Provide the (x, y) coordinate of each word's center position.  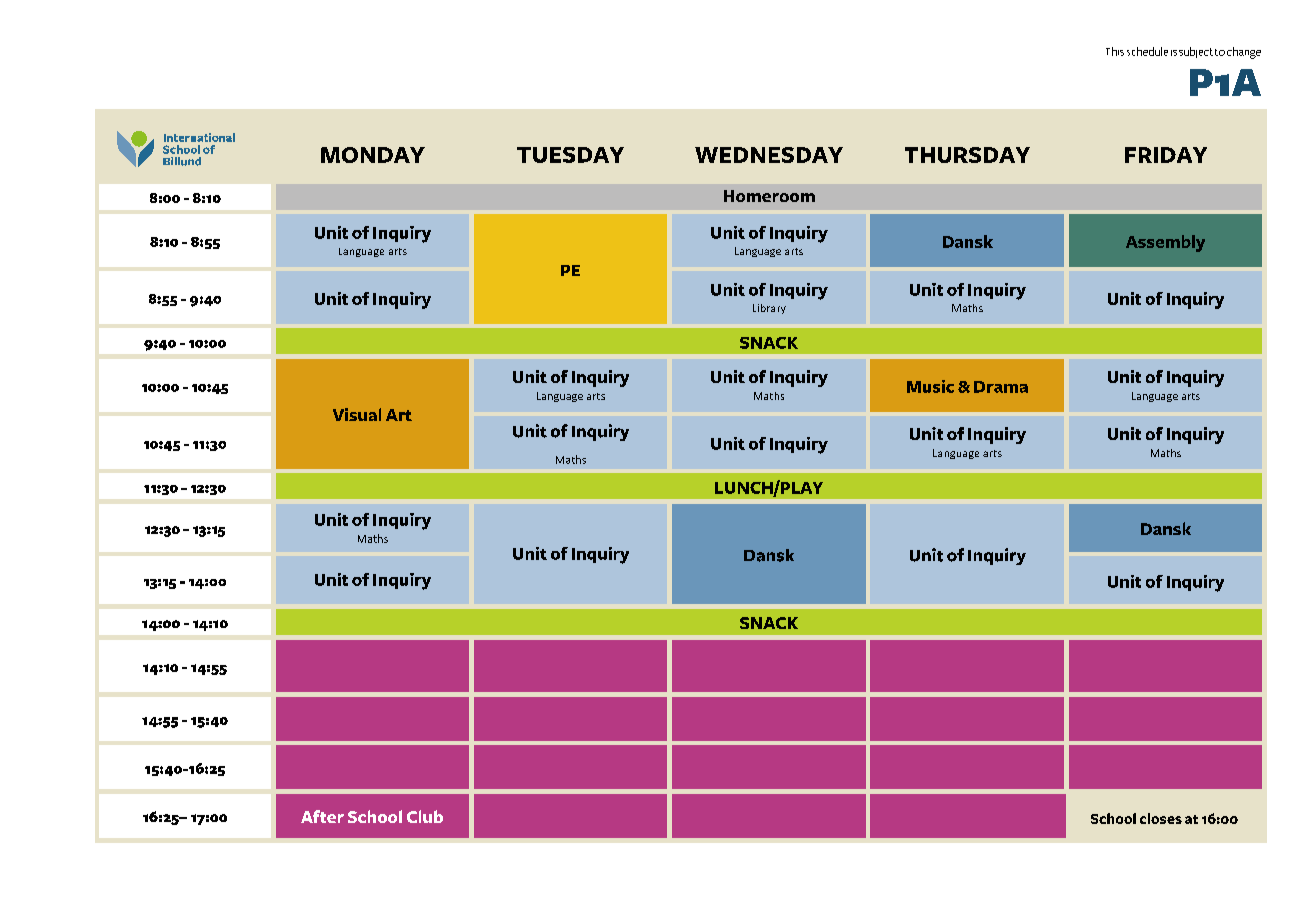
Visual (357, 414)
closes (1161, 818)
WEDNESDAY (769, 155)
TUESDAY (570, 155)
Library (769, 309)
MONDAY (373, 155)
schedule (1147, 51)
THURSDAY (967, 155)
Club (425, 816)
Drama (1001, 387)
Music (930, 386)
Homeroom (769, 196)
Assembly (1165, 243)
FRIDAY (1166, 155)
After (322, 816)
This (1115, 51)
